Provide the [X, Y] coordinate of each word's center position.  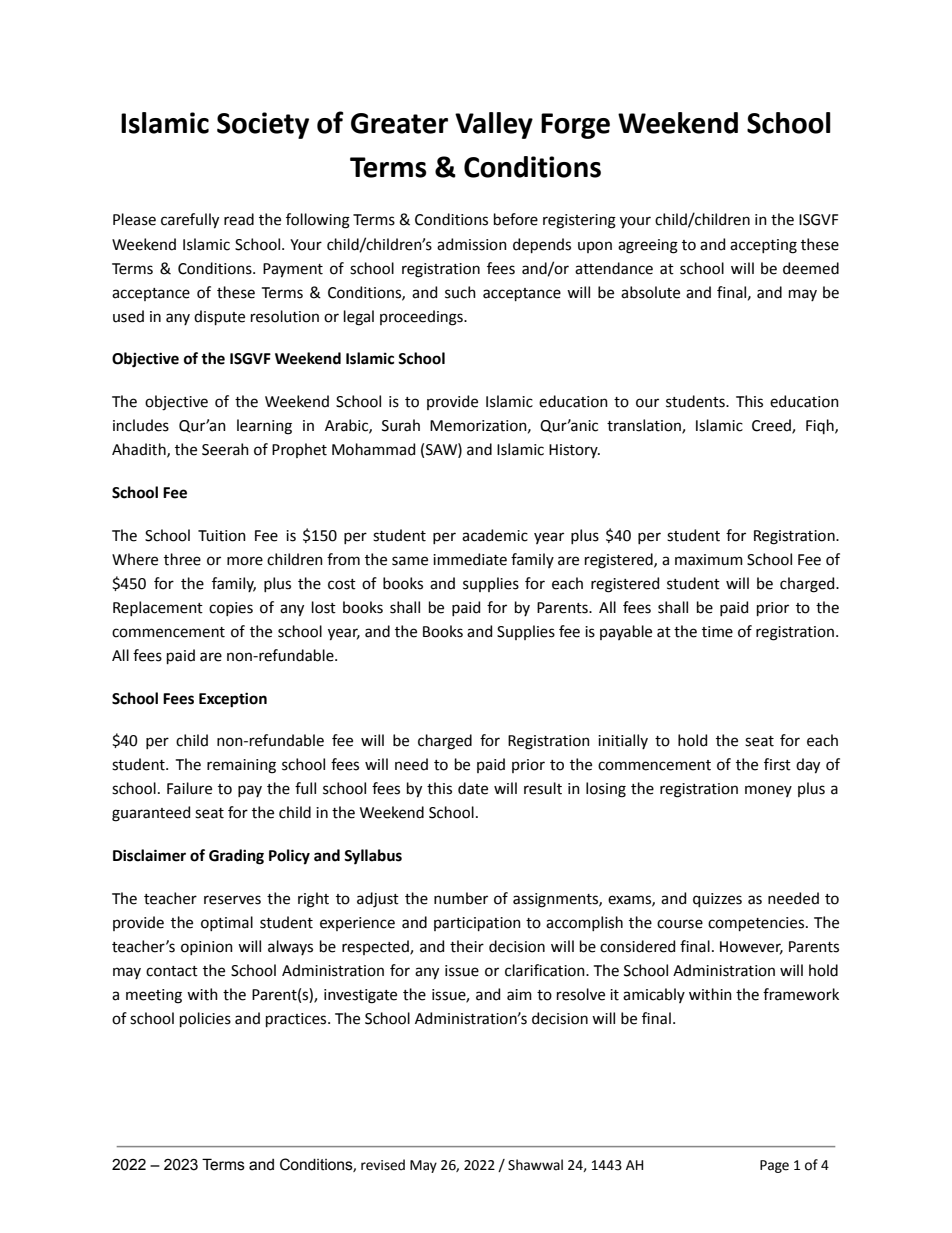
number [461, 898]
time [717, 632]
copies [231, 609]
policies [205, 1019]
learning [264, 427]
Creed [772, 426]
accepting [763, 246]
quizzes [717, 900]
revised [383, 1165]
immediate [470, 559]
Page [774, 1166]
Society [263, 125]
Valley [494, 125]
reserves [232, 900]
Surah [401, 425]
